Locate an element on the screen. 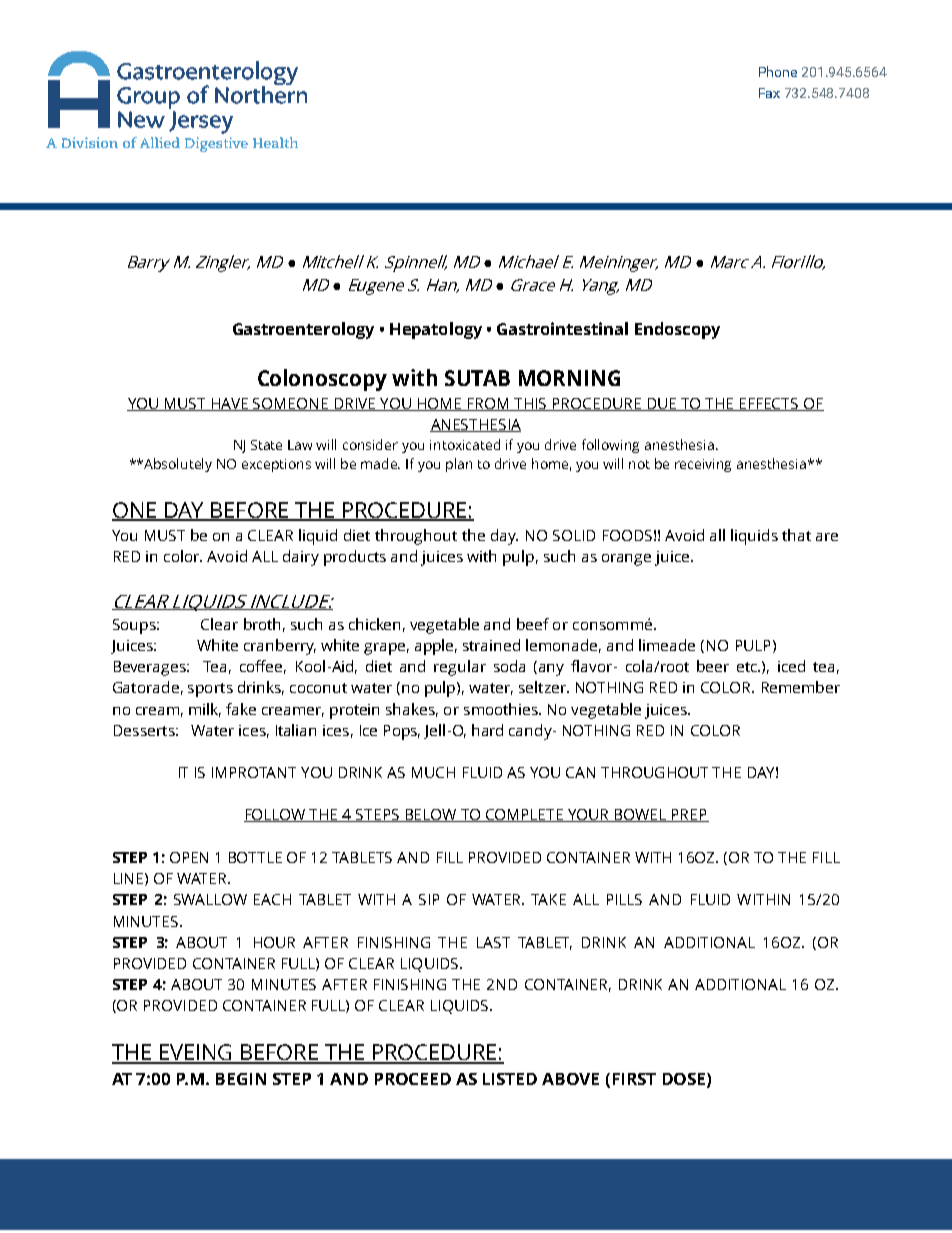  Phone is located at coordinates (778, 71).
